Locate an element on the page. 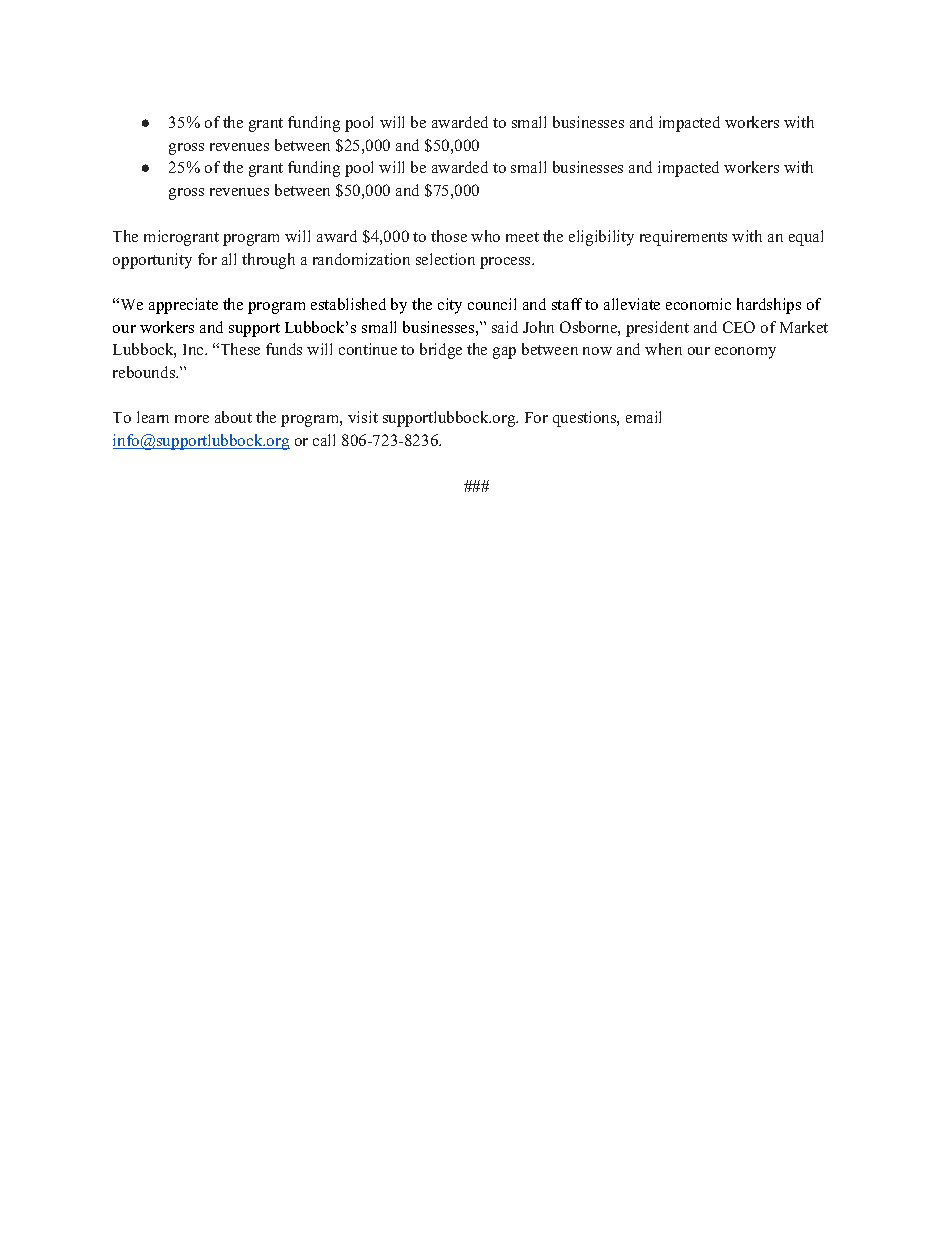 The height and width of the document is (1233, 952). who is located at coordinates (485, 236).
